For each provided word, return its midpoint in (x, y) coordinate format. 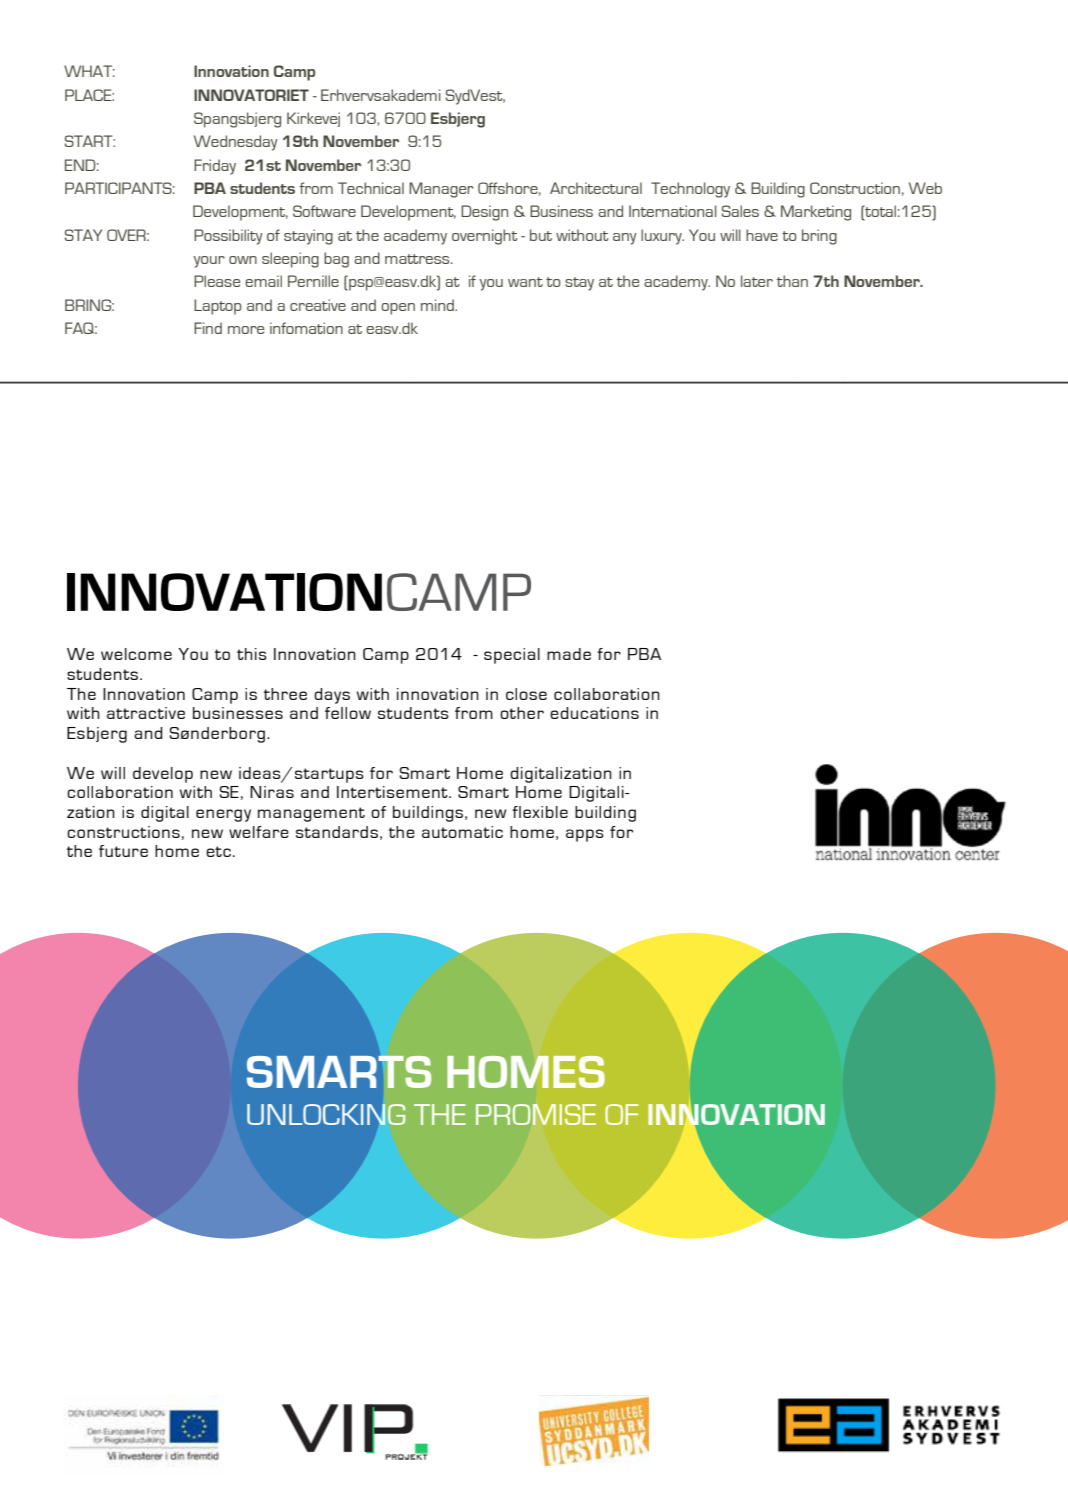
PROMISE (536, 1114)
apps (585, 835)
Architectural (596, 188)
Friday (215, 167)
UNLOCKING (326, 1114)
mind (438, 305)
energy (223, 815)
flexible (540, 812)
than (792, 281)
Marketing (816, 213)
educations (594, 713)
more (246, 330)
